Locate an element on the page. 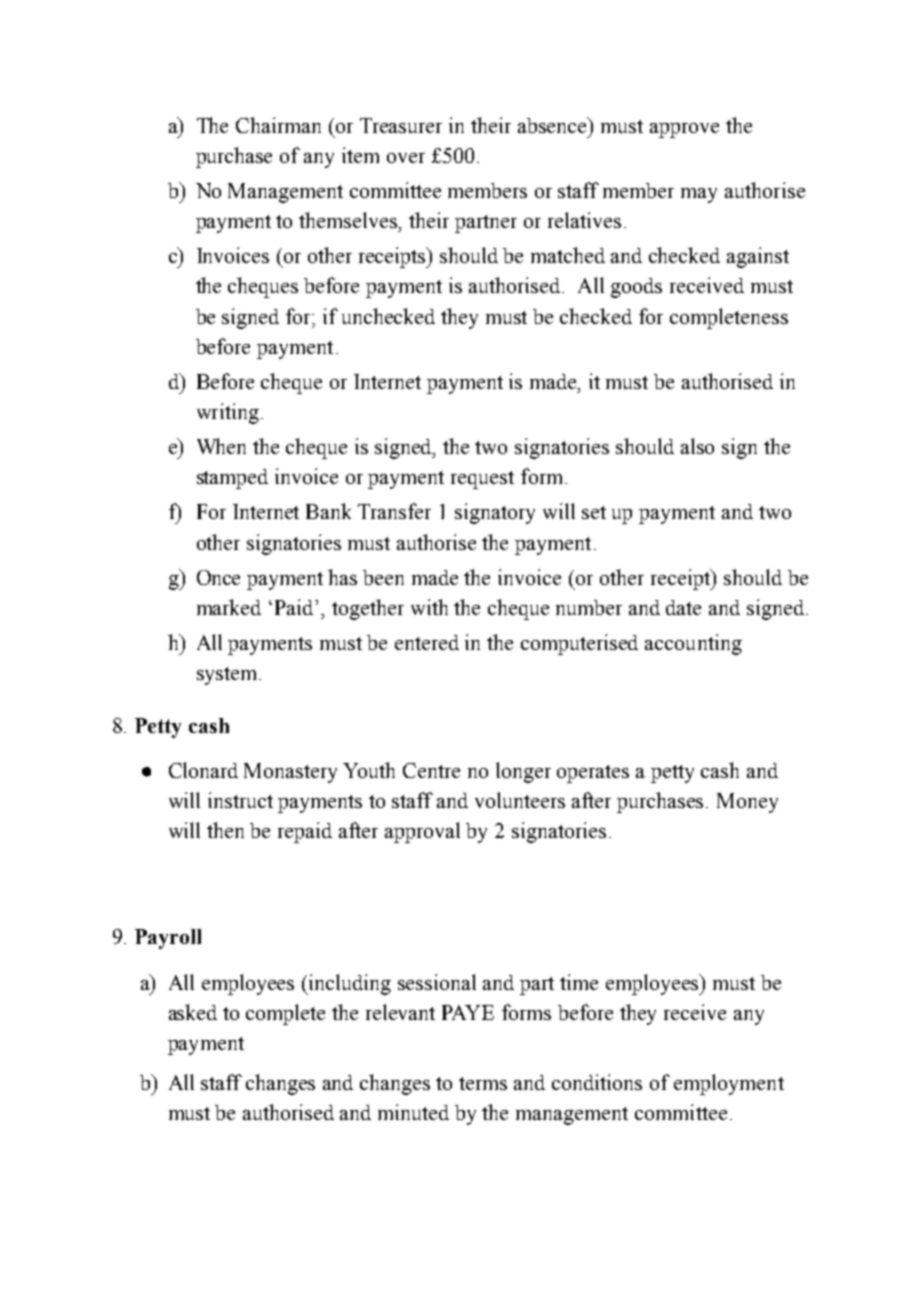  also is located at coordinates (697, 446).
